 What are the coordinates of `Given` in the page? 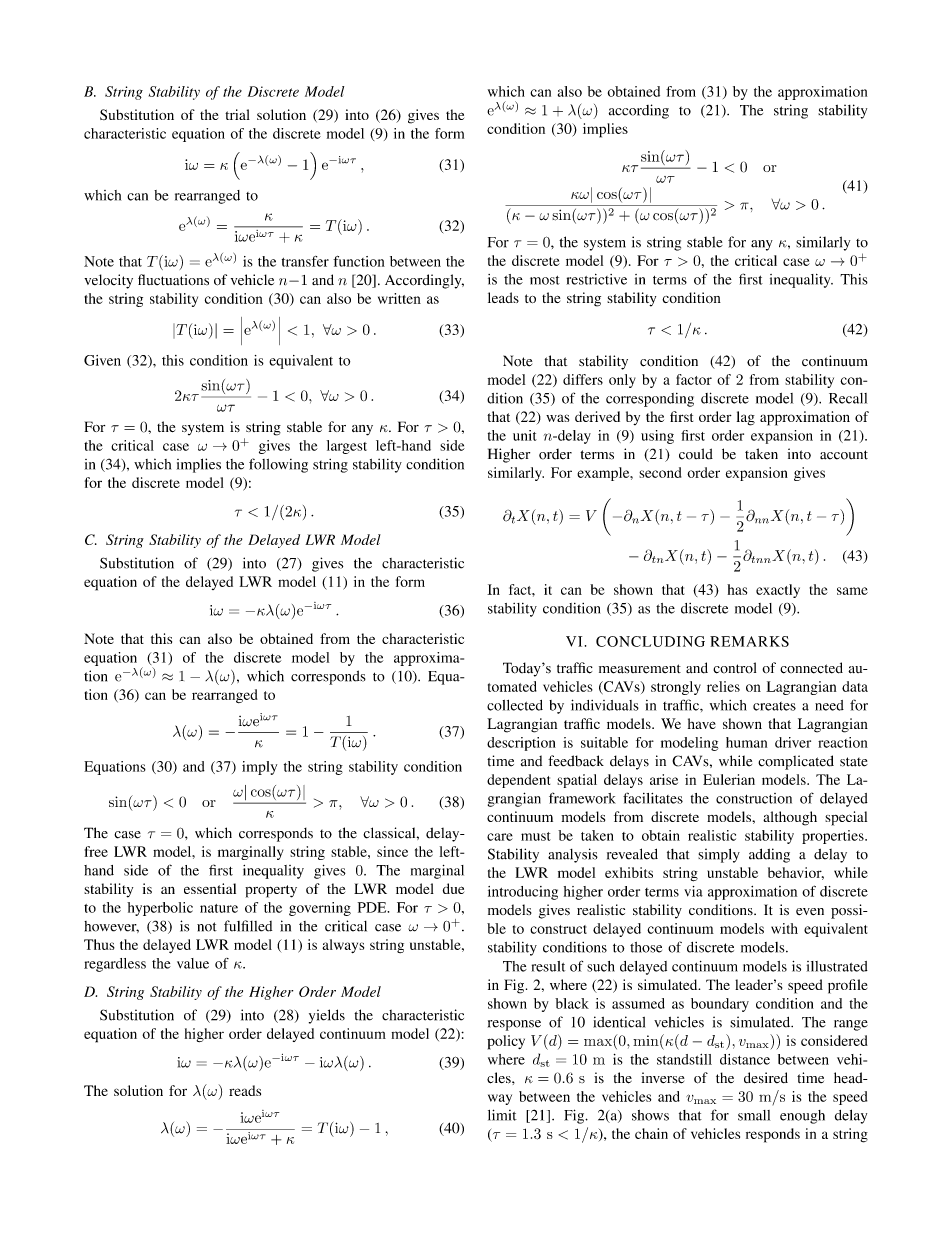 It's located at (102, 360).
